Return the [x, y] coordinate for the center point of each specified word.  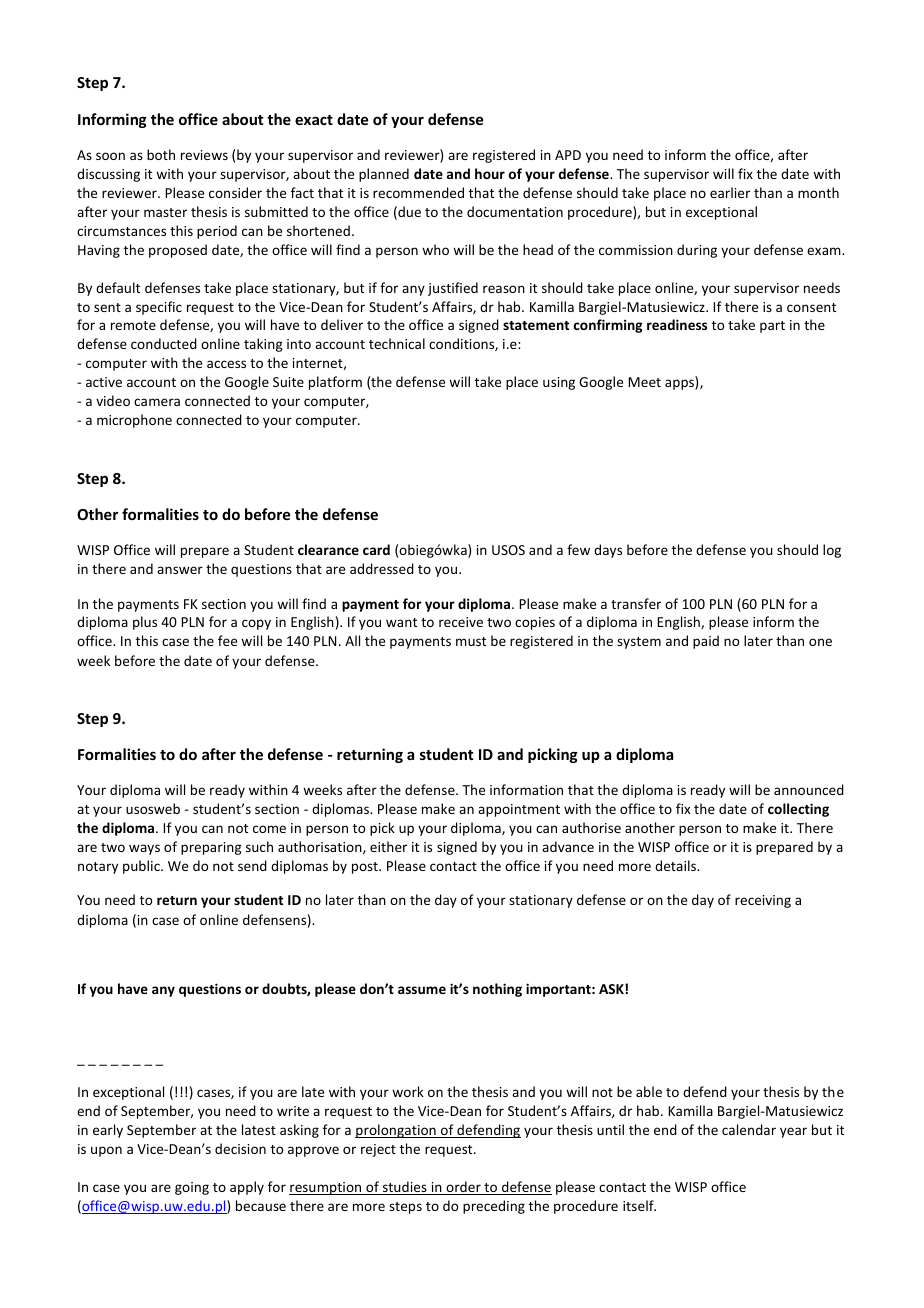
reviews [204, 155]
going [192, 1188]
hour [490, 173]
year [793, 1132]
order [463, 1188]
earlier [730, 192]
